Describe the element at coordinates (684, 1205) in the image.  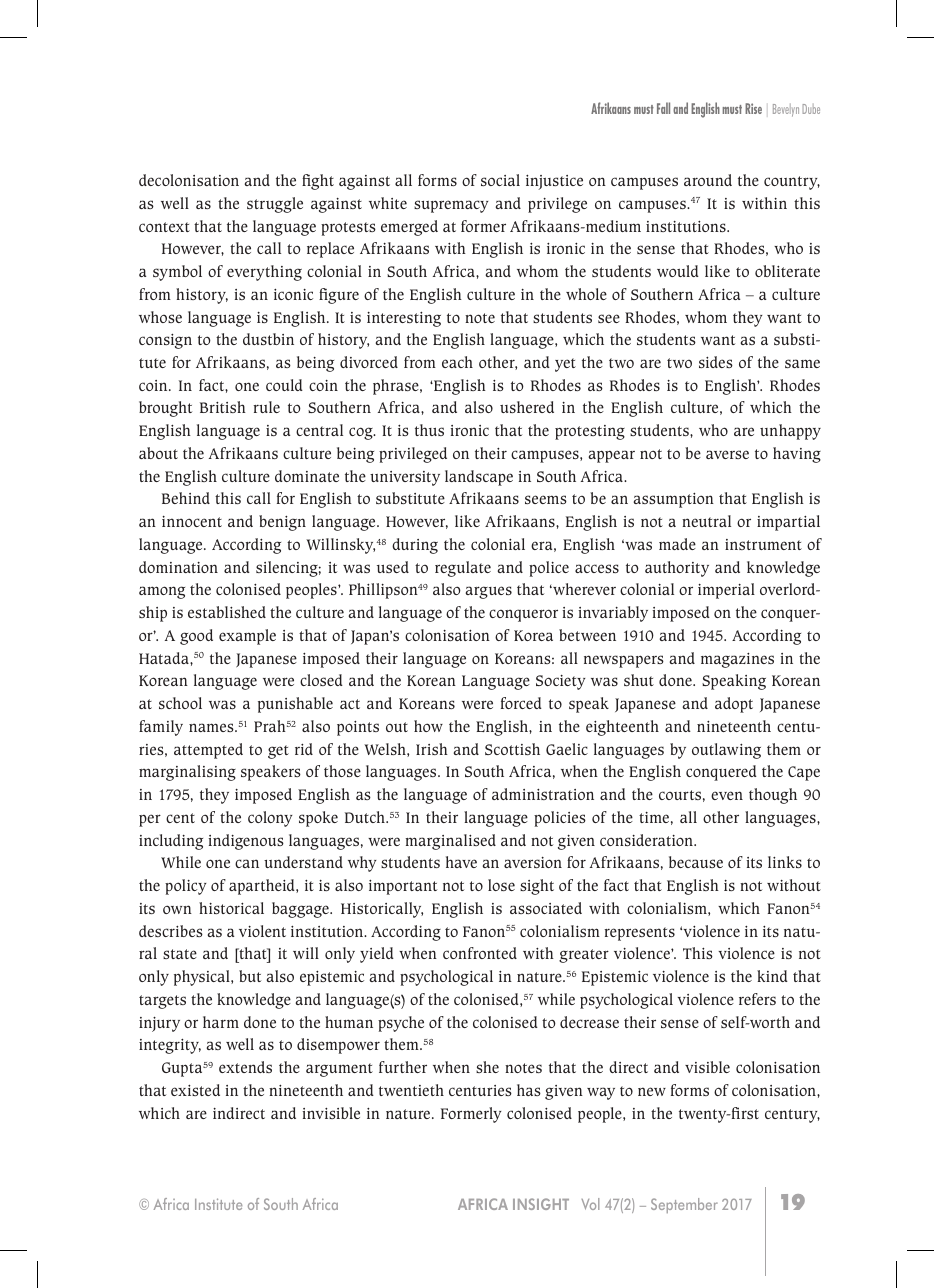
I see `September` at that location.
